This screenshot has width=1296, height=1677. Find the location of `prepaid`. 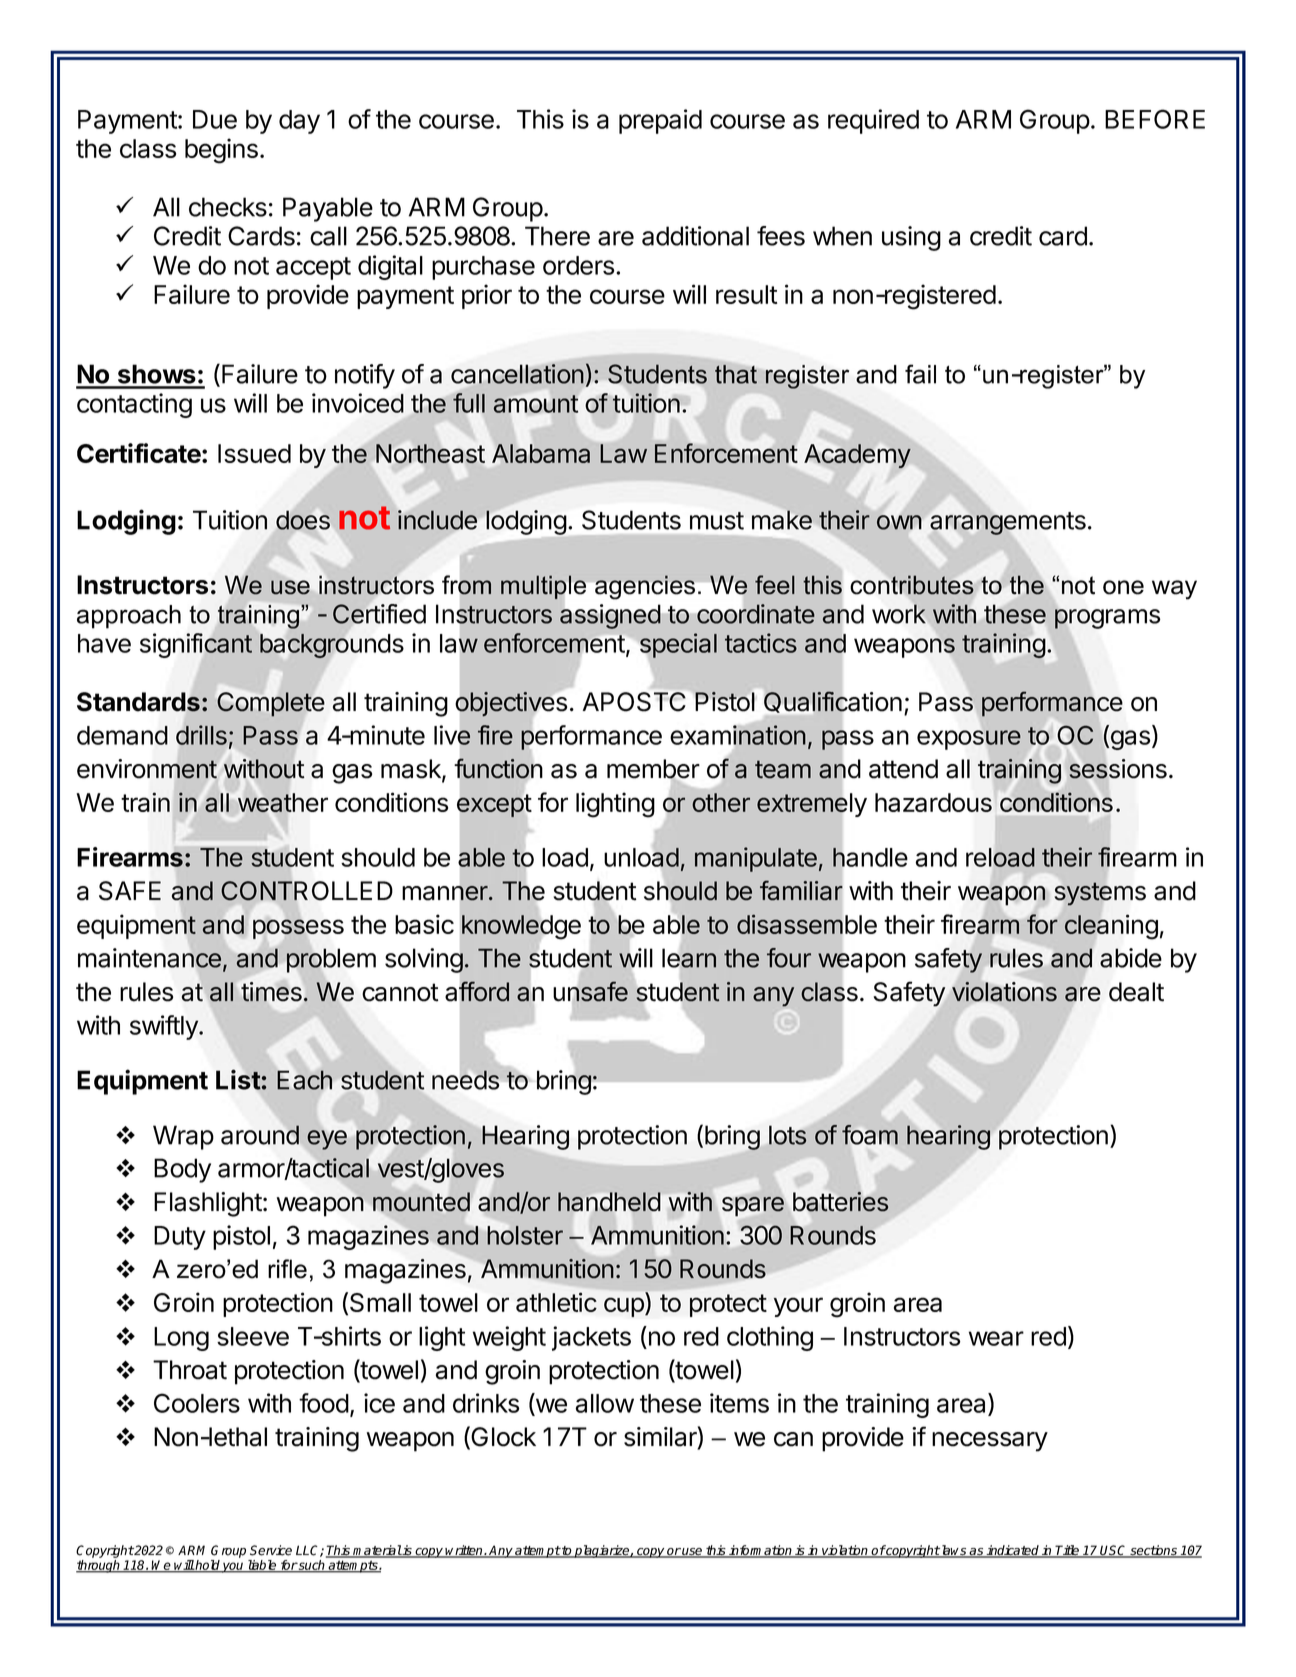

prepaid is located at coordinates (660, 121).
